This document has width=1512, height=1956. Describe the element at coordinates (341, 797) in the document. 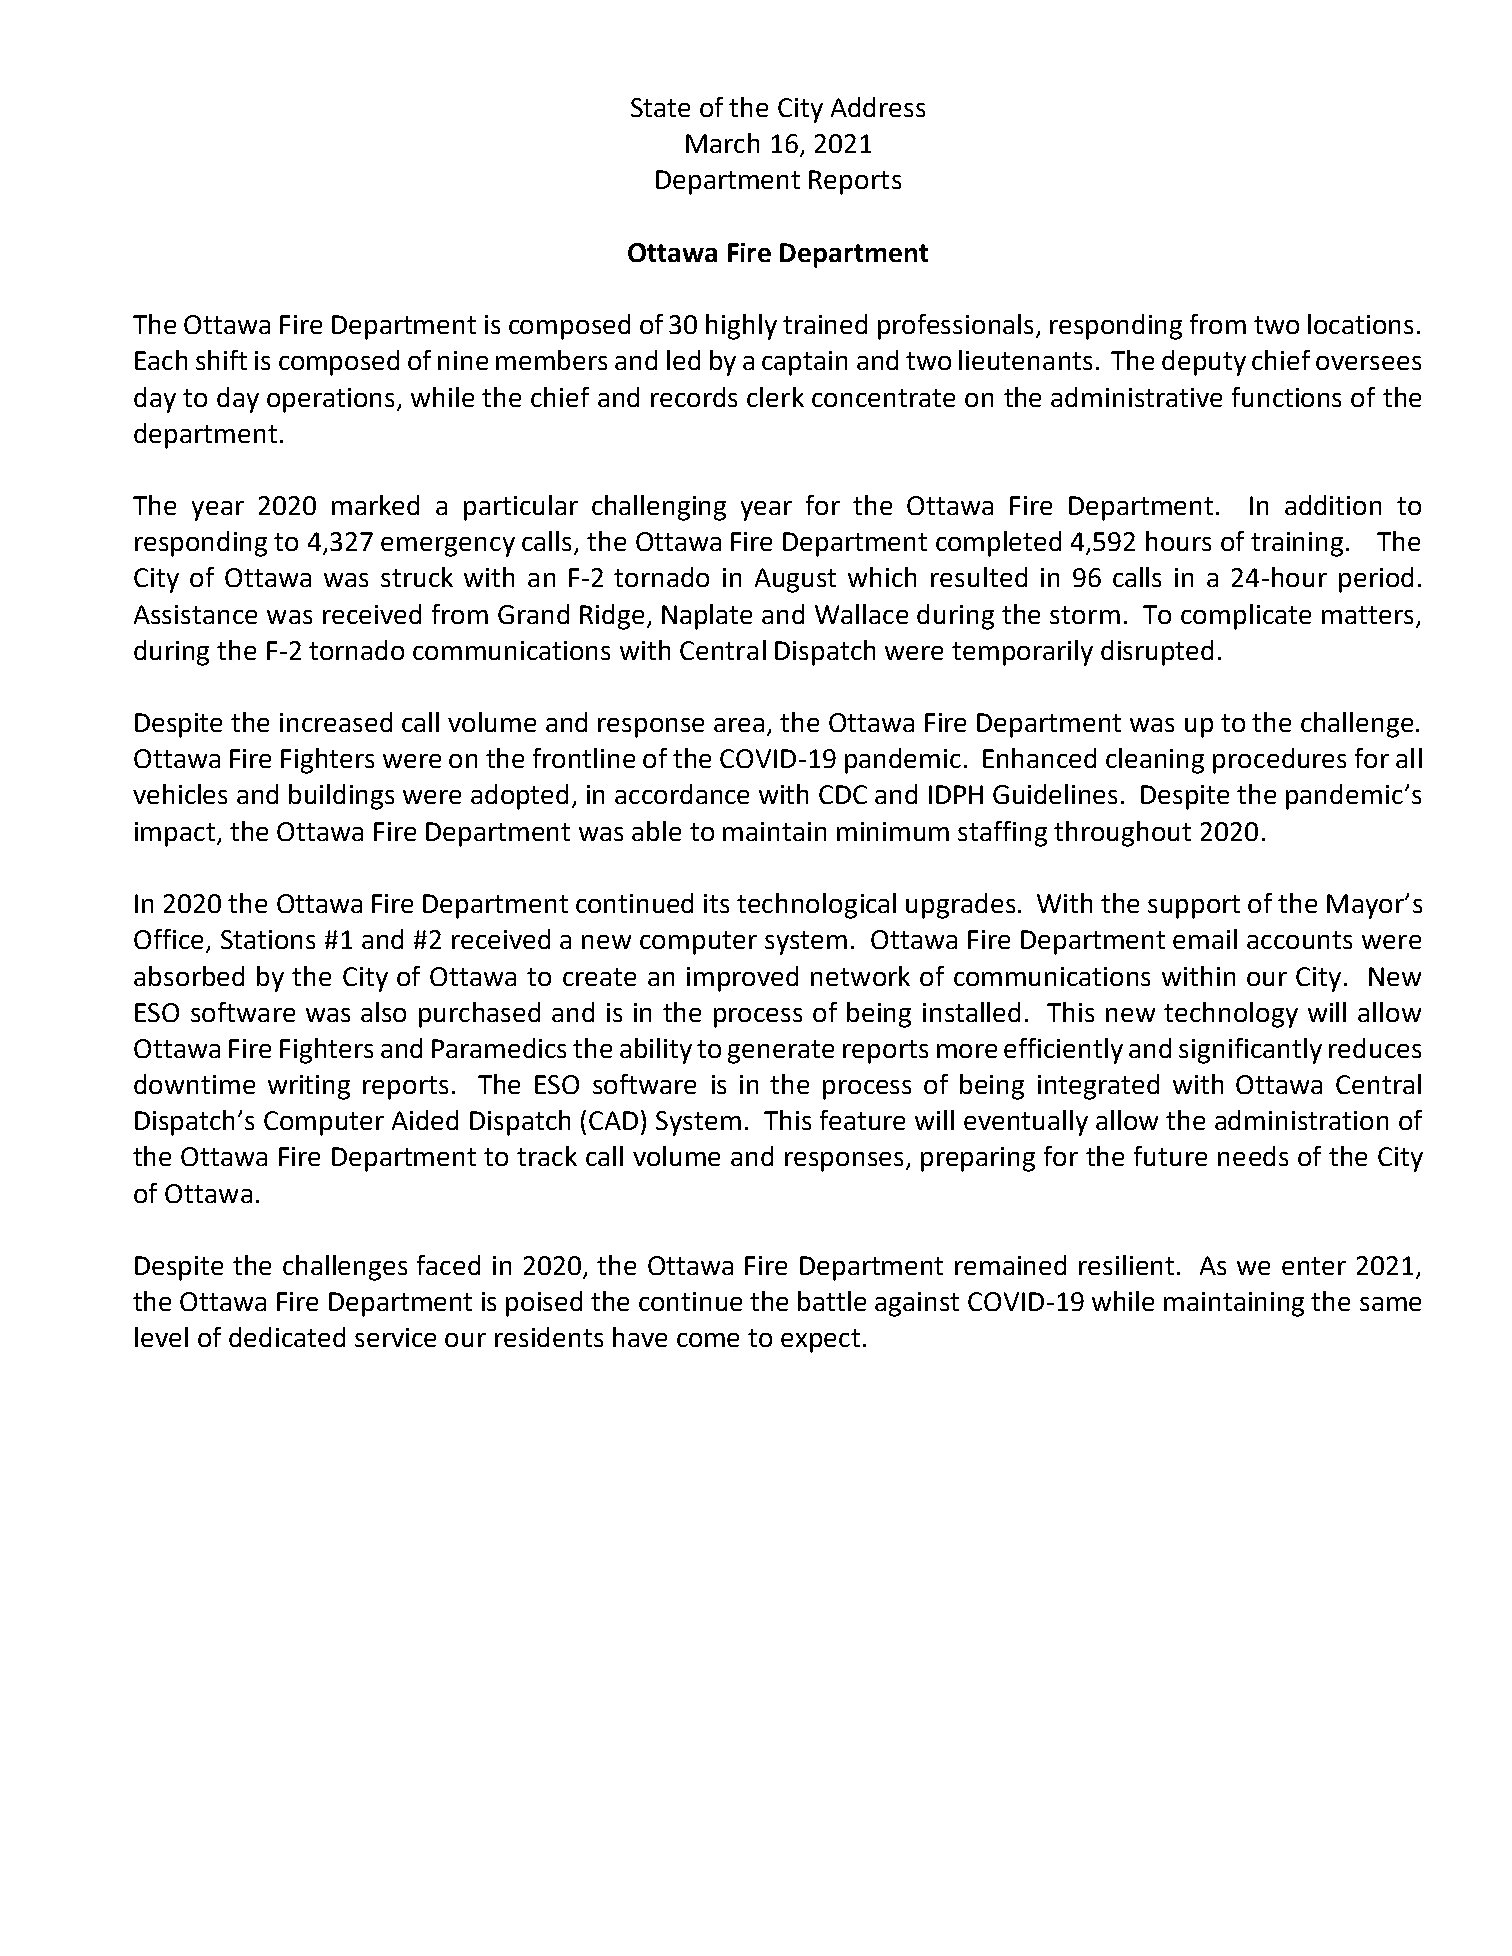

I see `buildings` at that location.
